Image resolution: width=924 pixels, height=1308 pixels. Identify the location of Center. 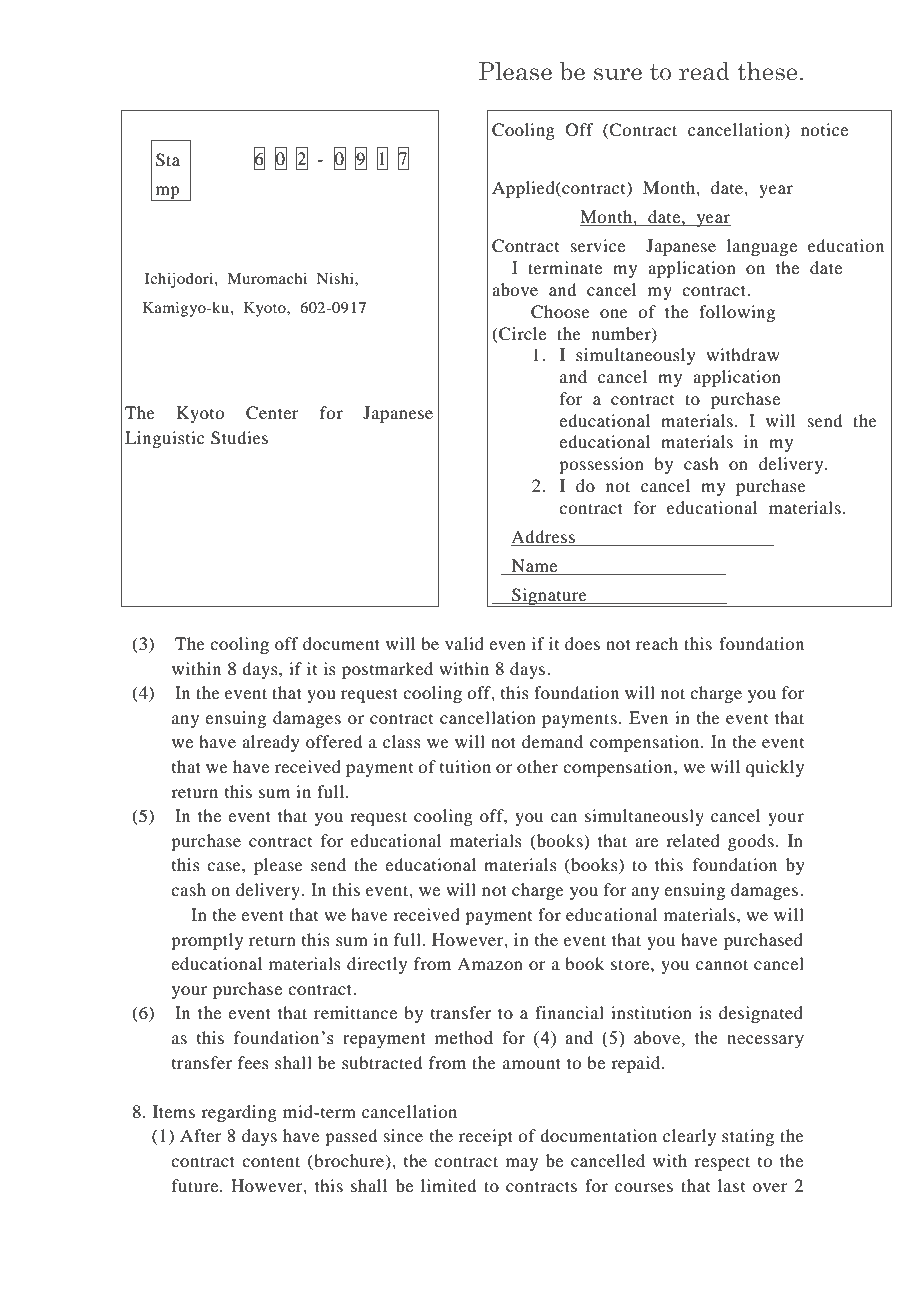
(272, 413).
